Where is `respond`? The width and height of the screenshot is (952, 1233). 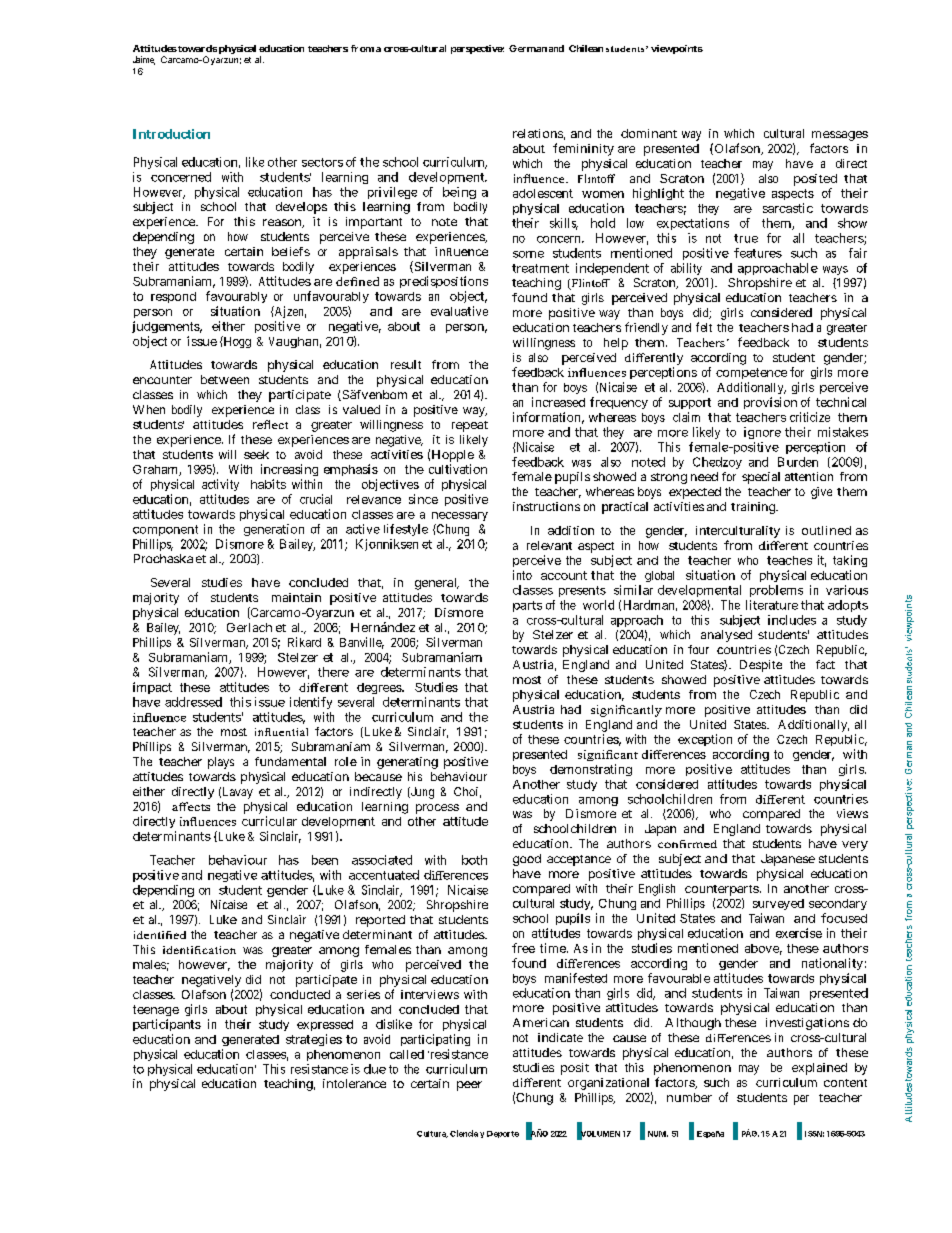 respond is located at coordinates (173, 297).
